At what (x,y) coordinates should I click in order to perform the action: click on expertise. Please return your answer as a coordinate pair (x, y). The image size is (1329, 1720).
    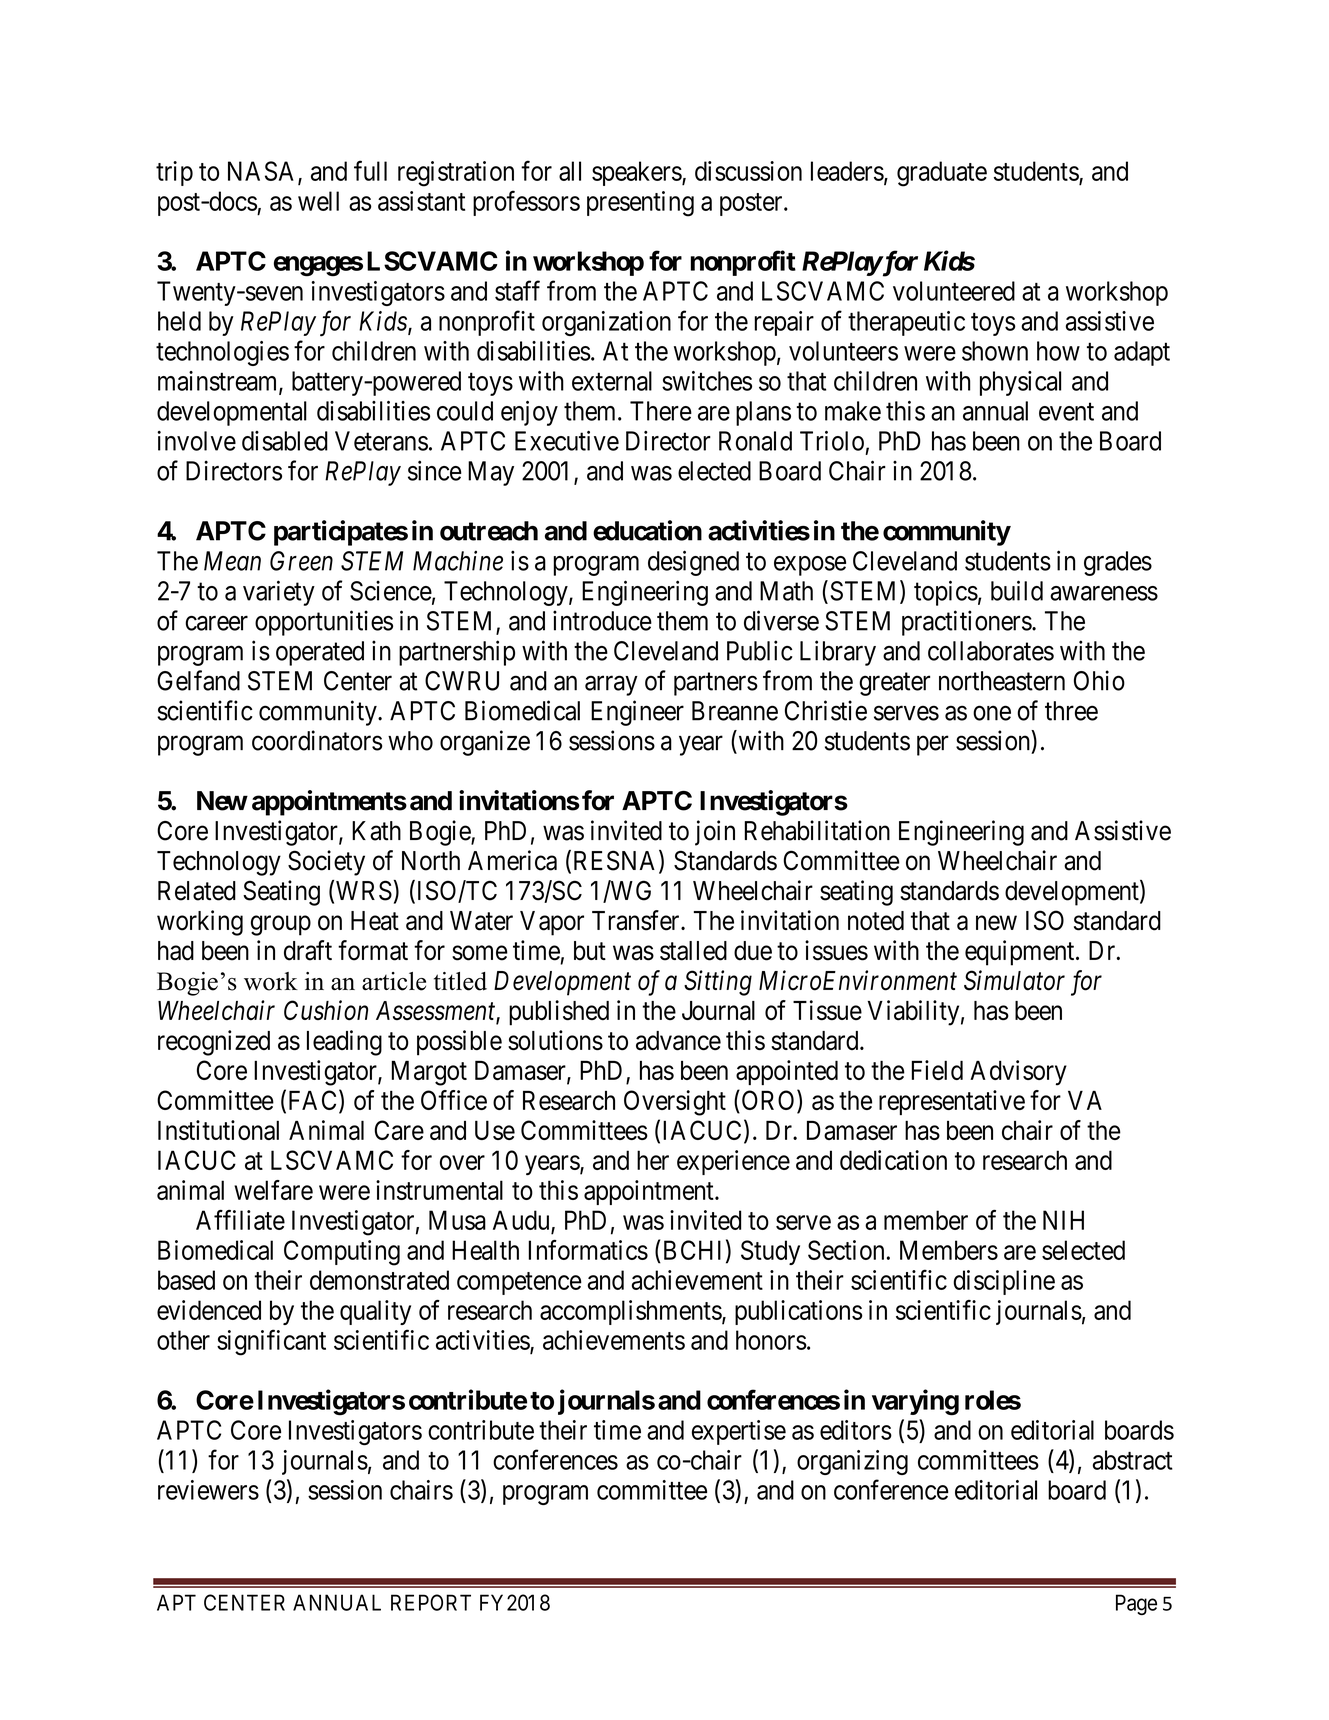
    Looking at the image, I should click on (739, 1432).
